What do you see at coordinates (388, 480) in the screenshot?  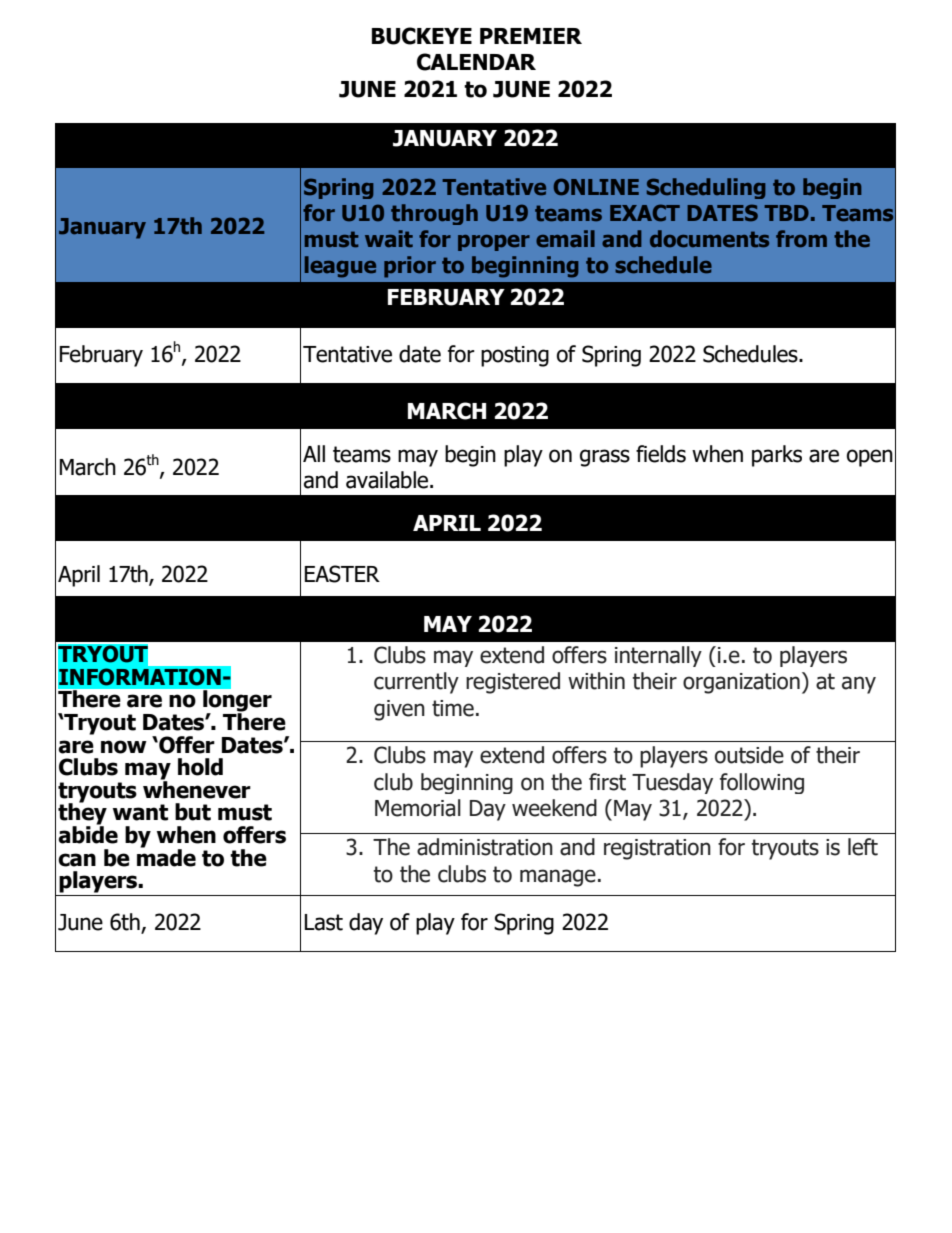 I see `available` at bounding box center [388, 480].
